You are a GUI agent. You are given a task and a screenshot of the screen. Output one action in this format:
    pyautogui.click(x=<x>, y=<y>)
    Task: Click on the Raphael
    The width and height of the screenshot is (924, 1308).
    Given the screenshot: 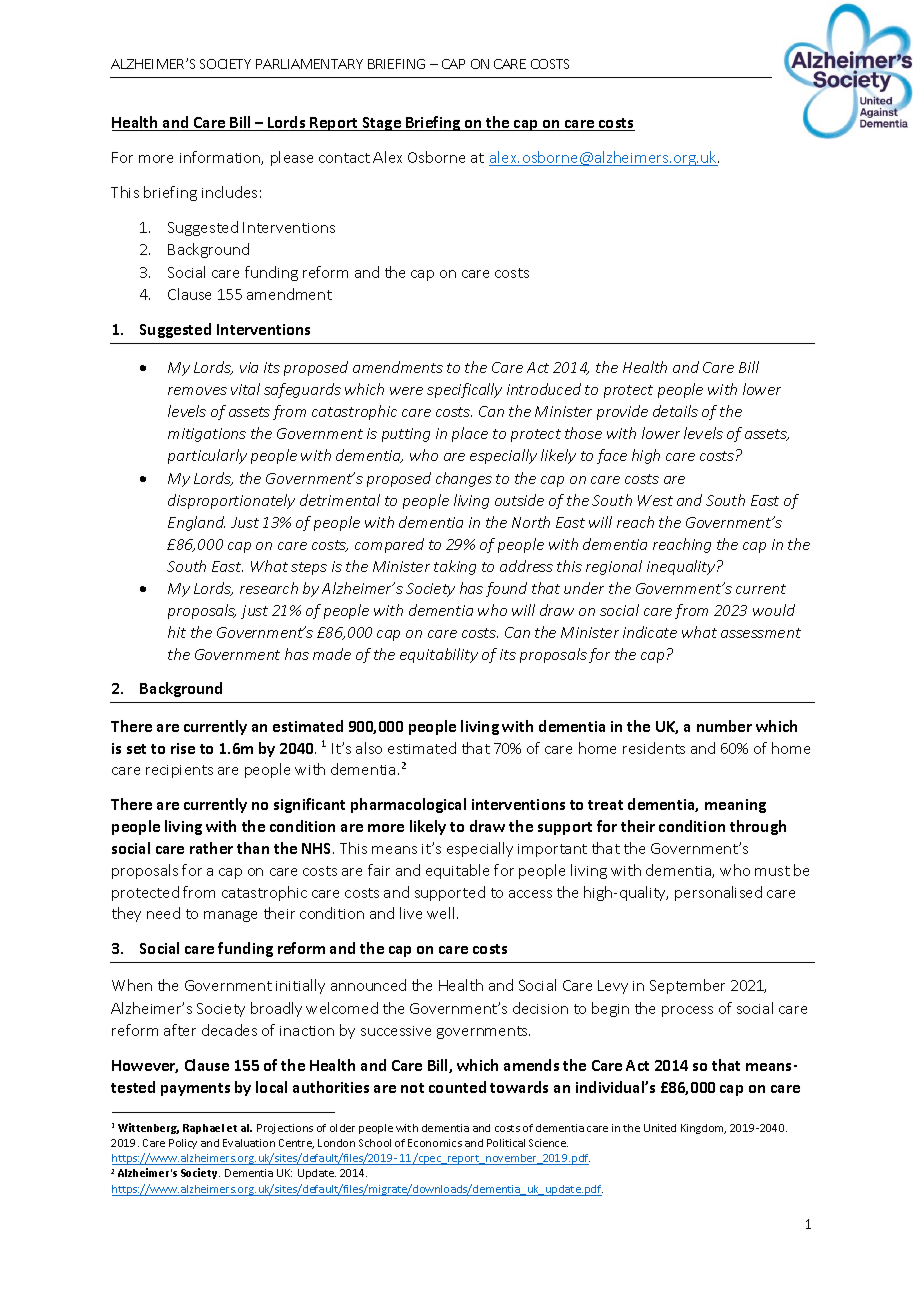 What is the action you would take?
    pyautogui.click(x=203, y=1129)
